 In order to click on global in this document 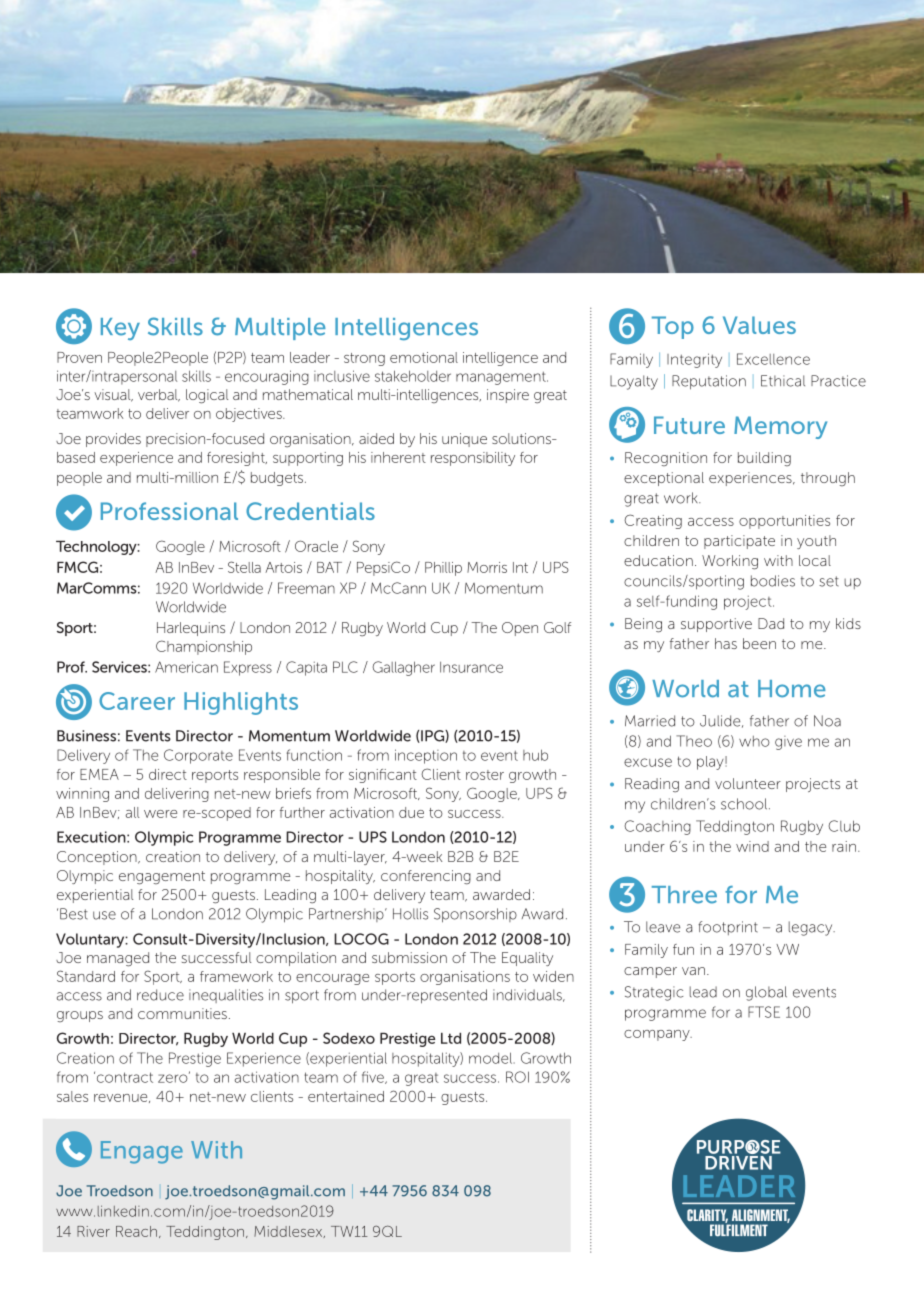, I will do `click(766, 993)`.
